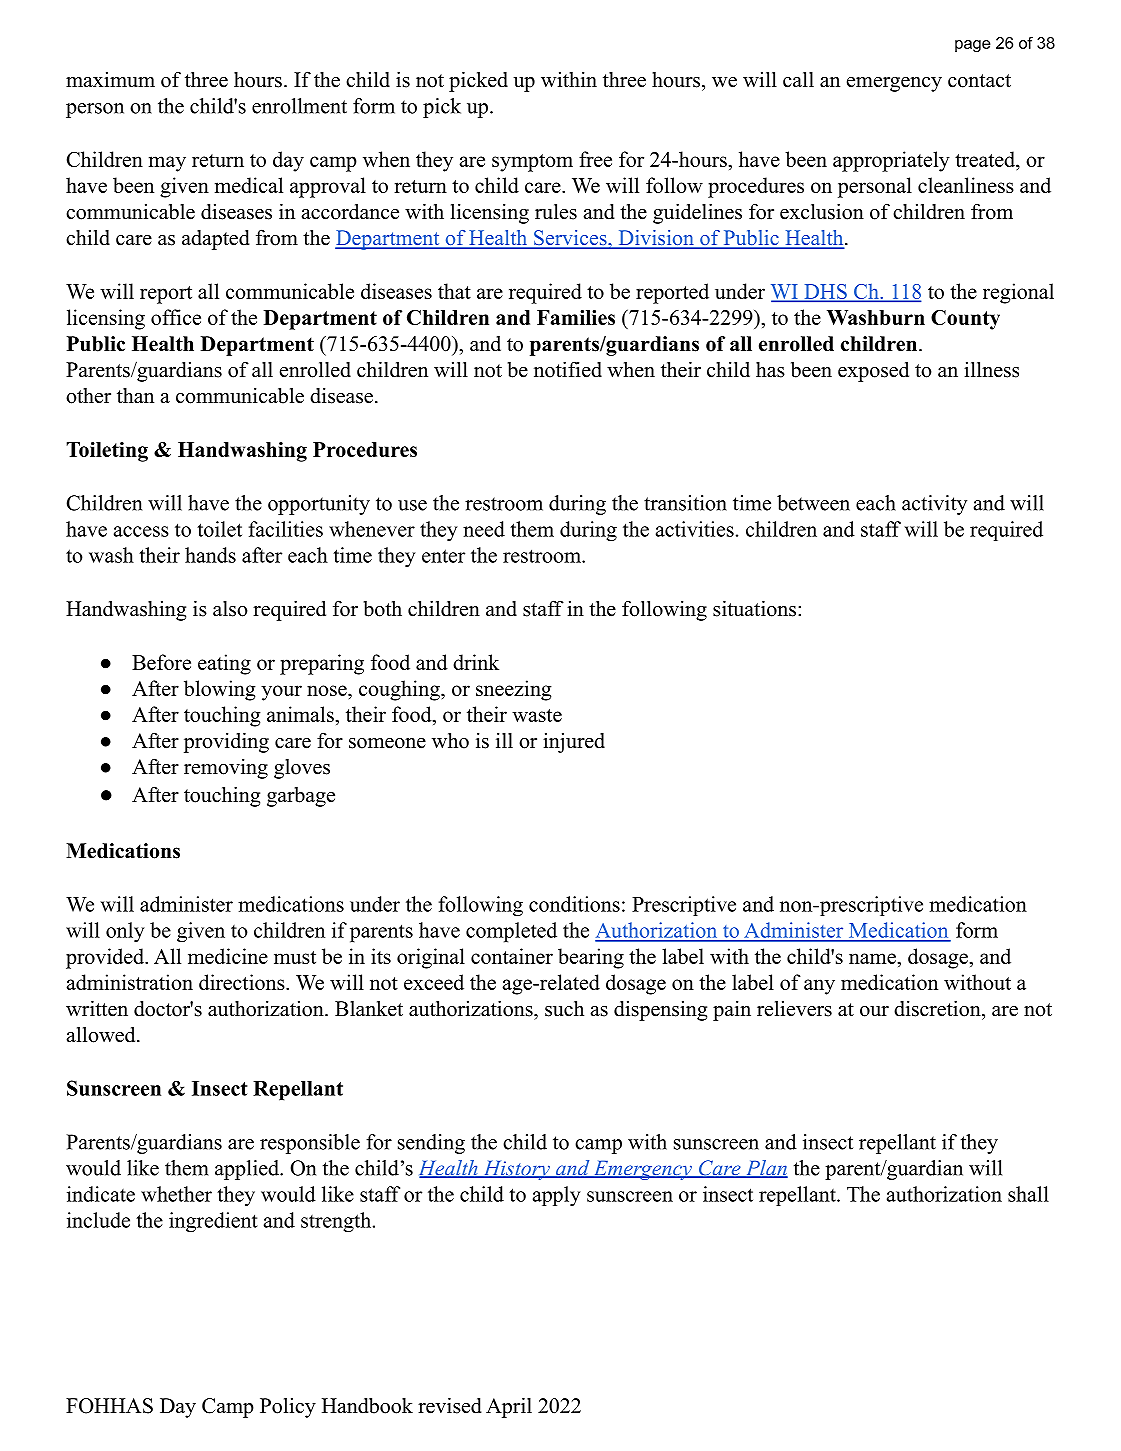  What do you see at coordinates (537, 715) in the screenshot?
I see `waste` at bounding box center [537, 715].
